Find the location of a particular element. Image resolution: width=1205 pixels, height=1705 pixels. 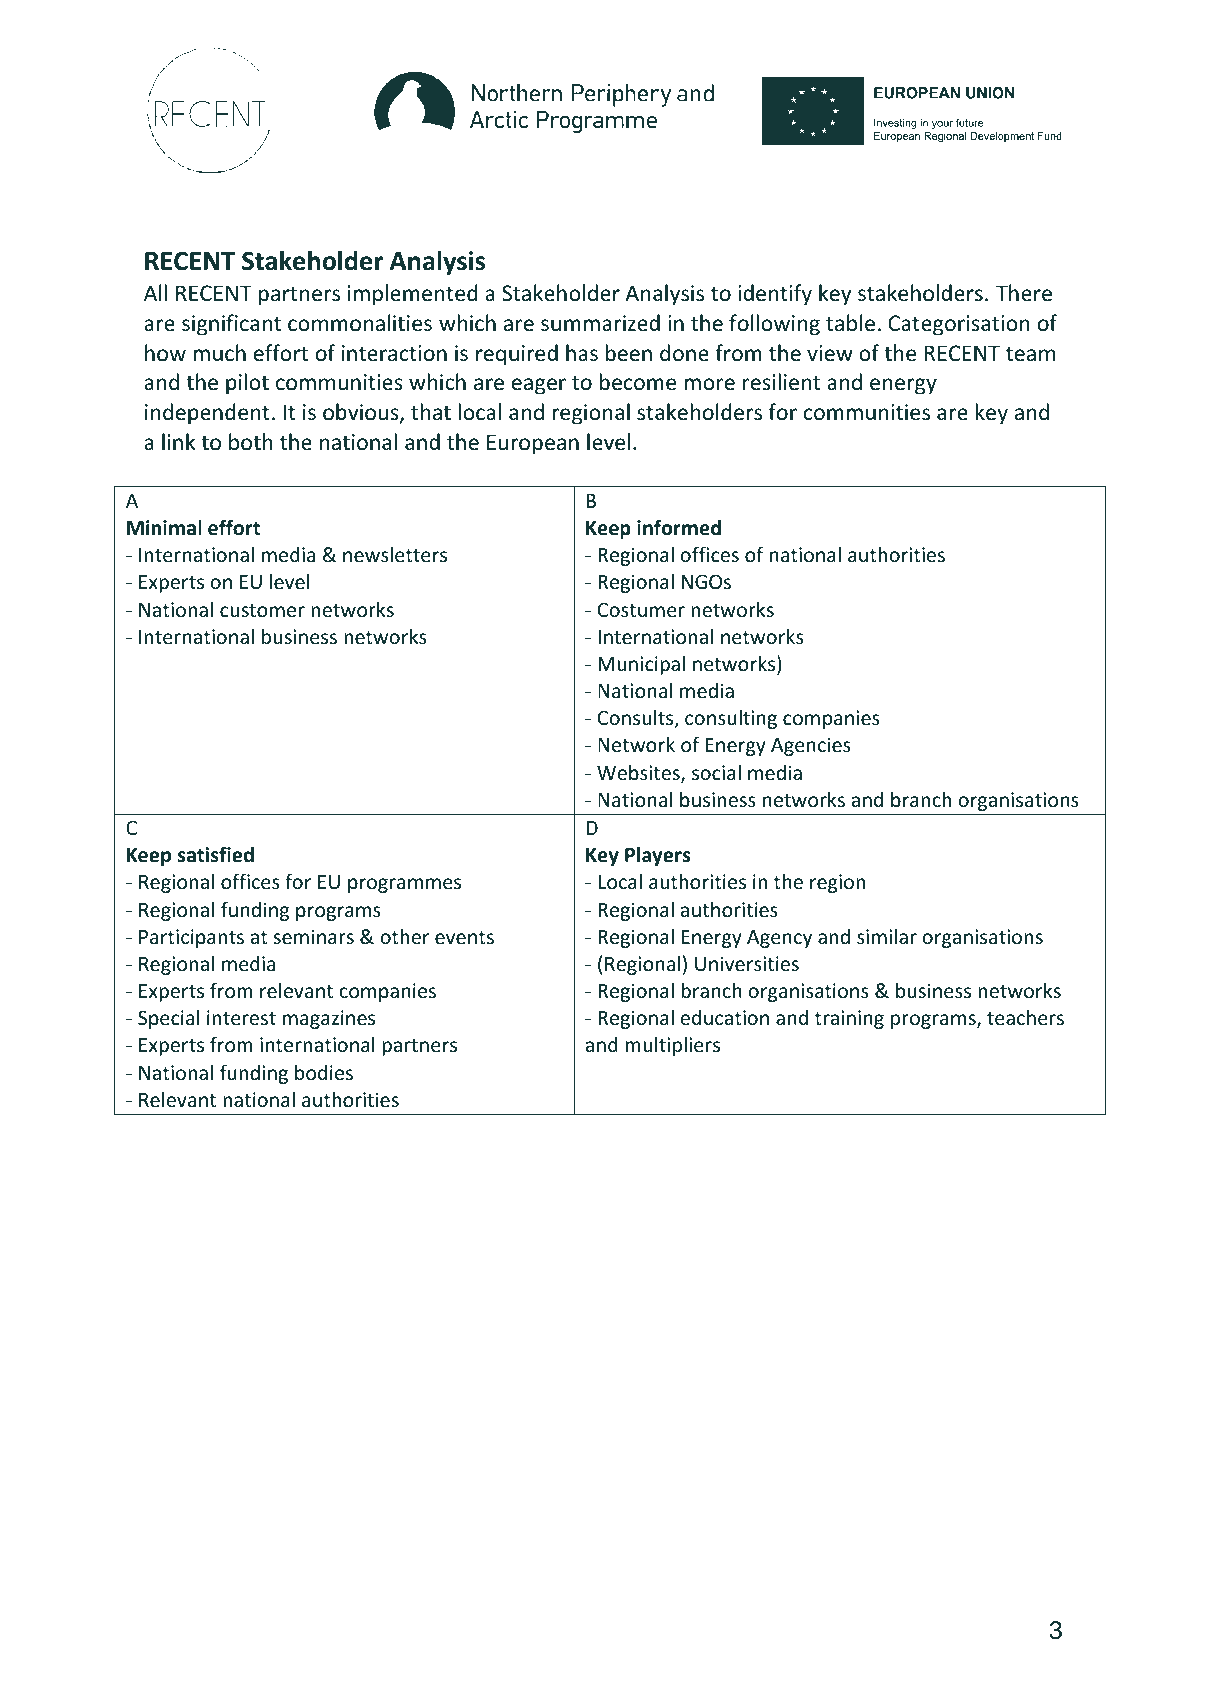

Categorisation is located at coordinates (959, 325).
